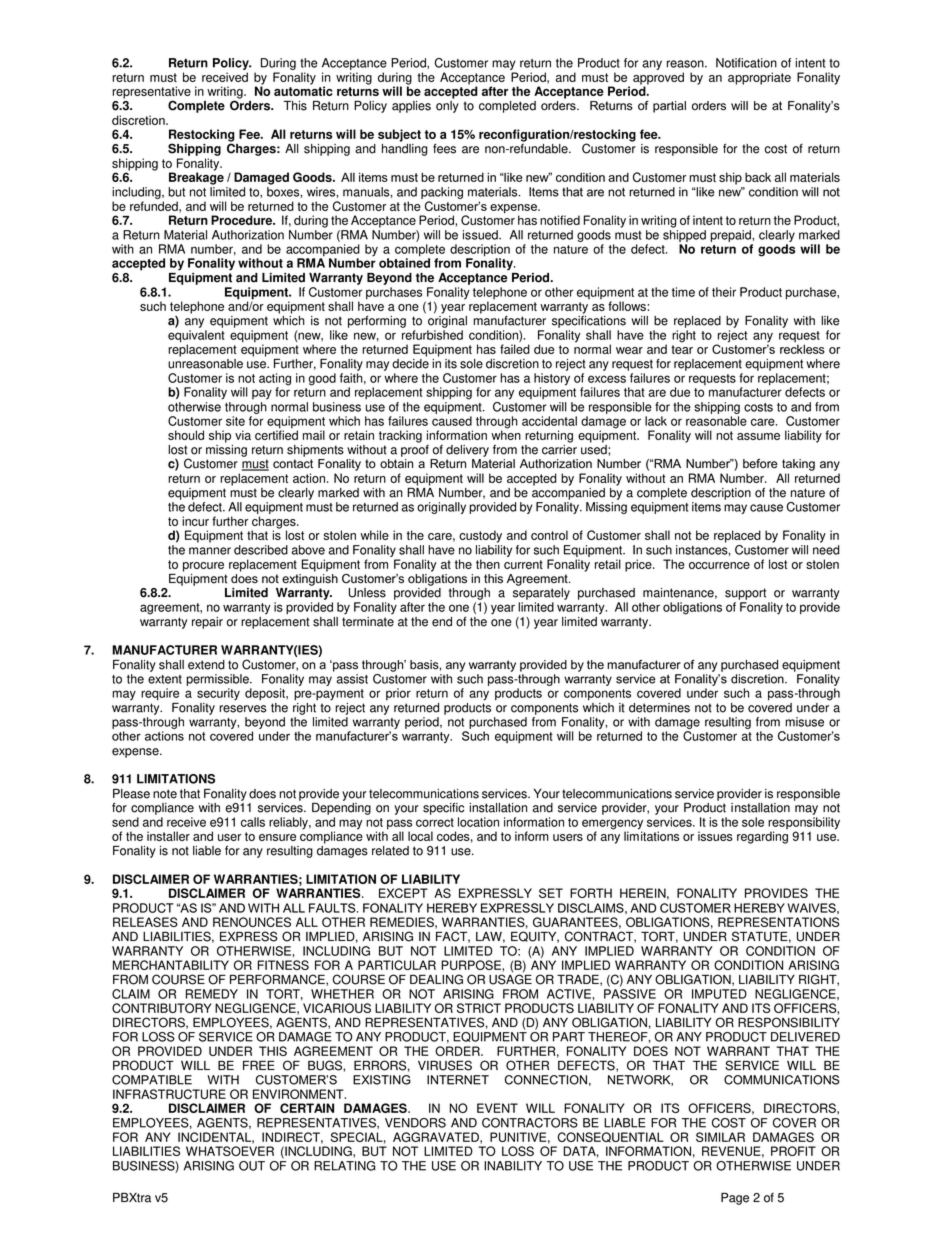 Image resolution: width=952 pixels, height=1233 pixels. I want to click on regarding, so click(762, 837).
